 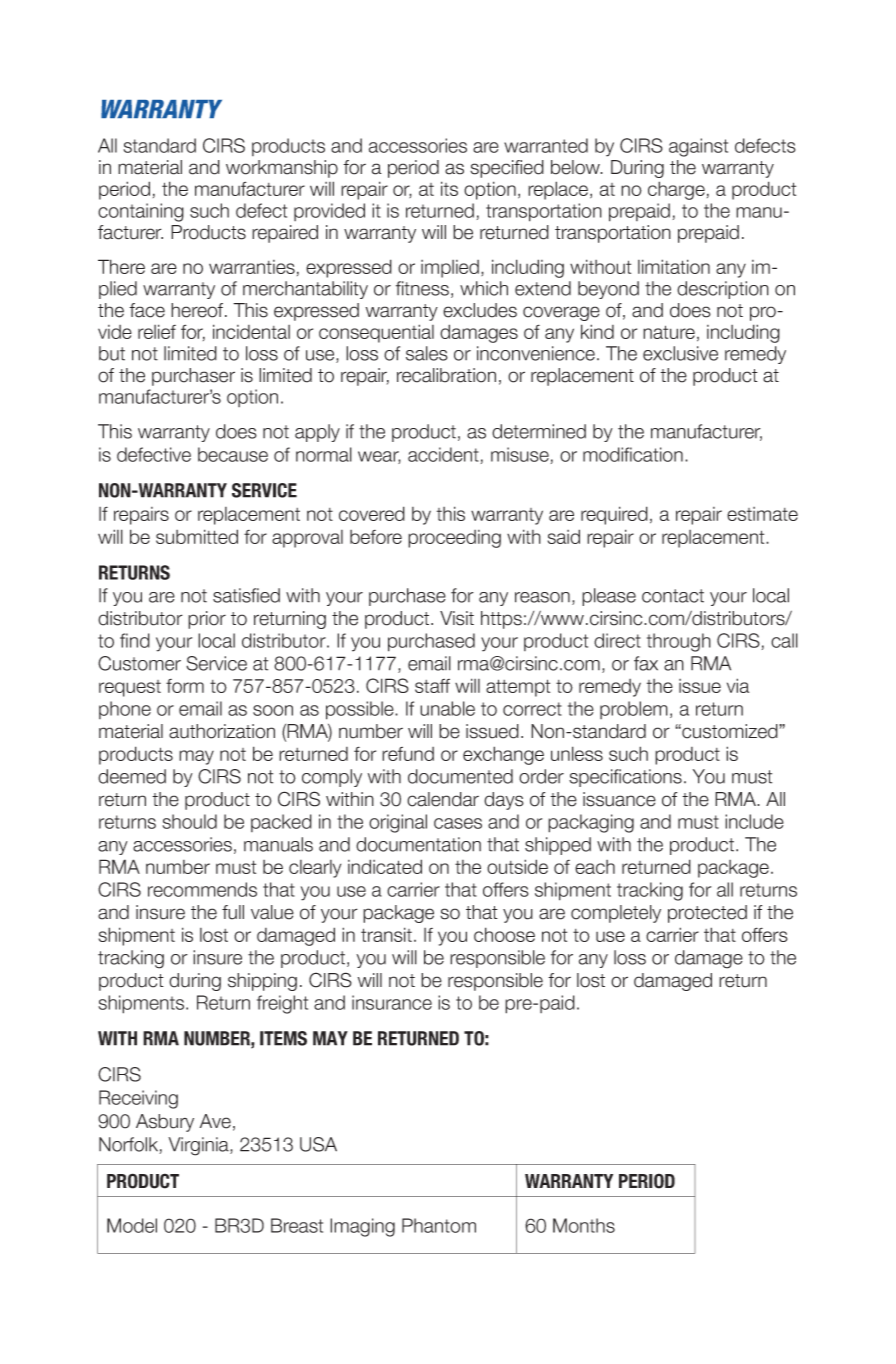 What do you see at coordinates (584, 1225) in the screenshot?
I see `Months` at bounding box center [584, 1225].
